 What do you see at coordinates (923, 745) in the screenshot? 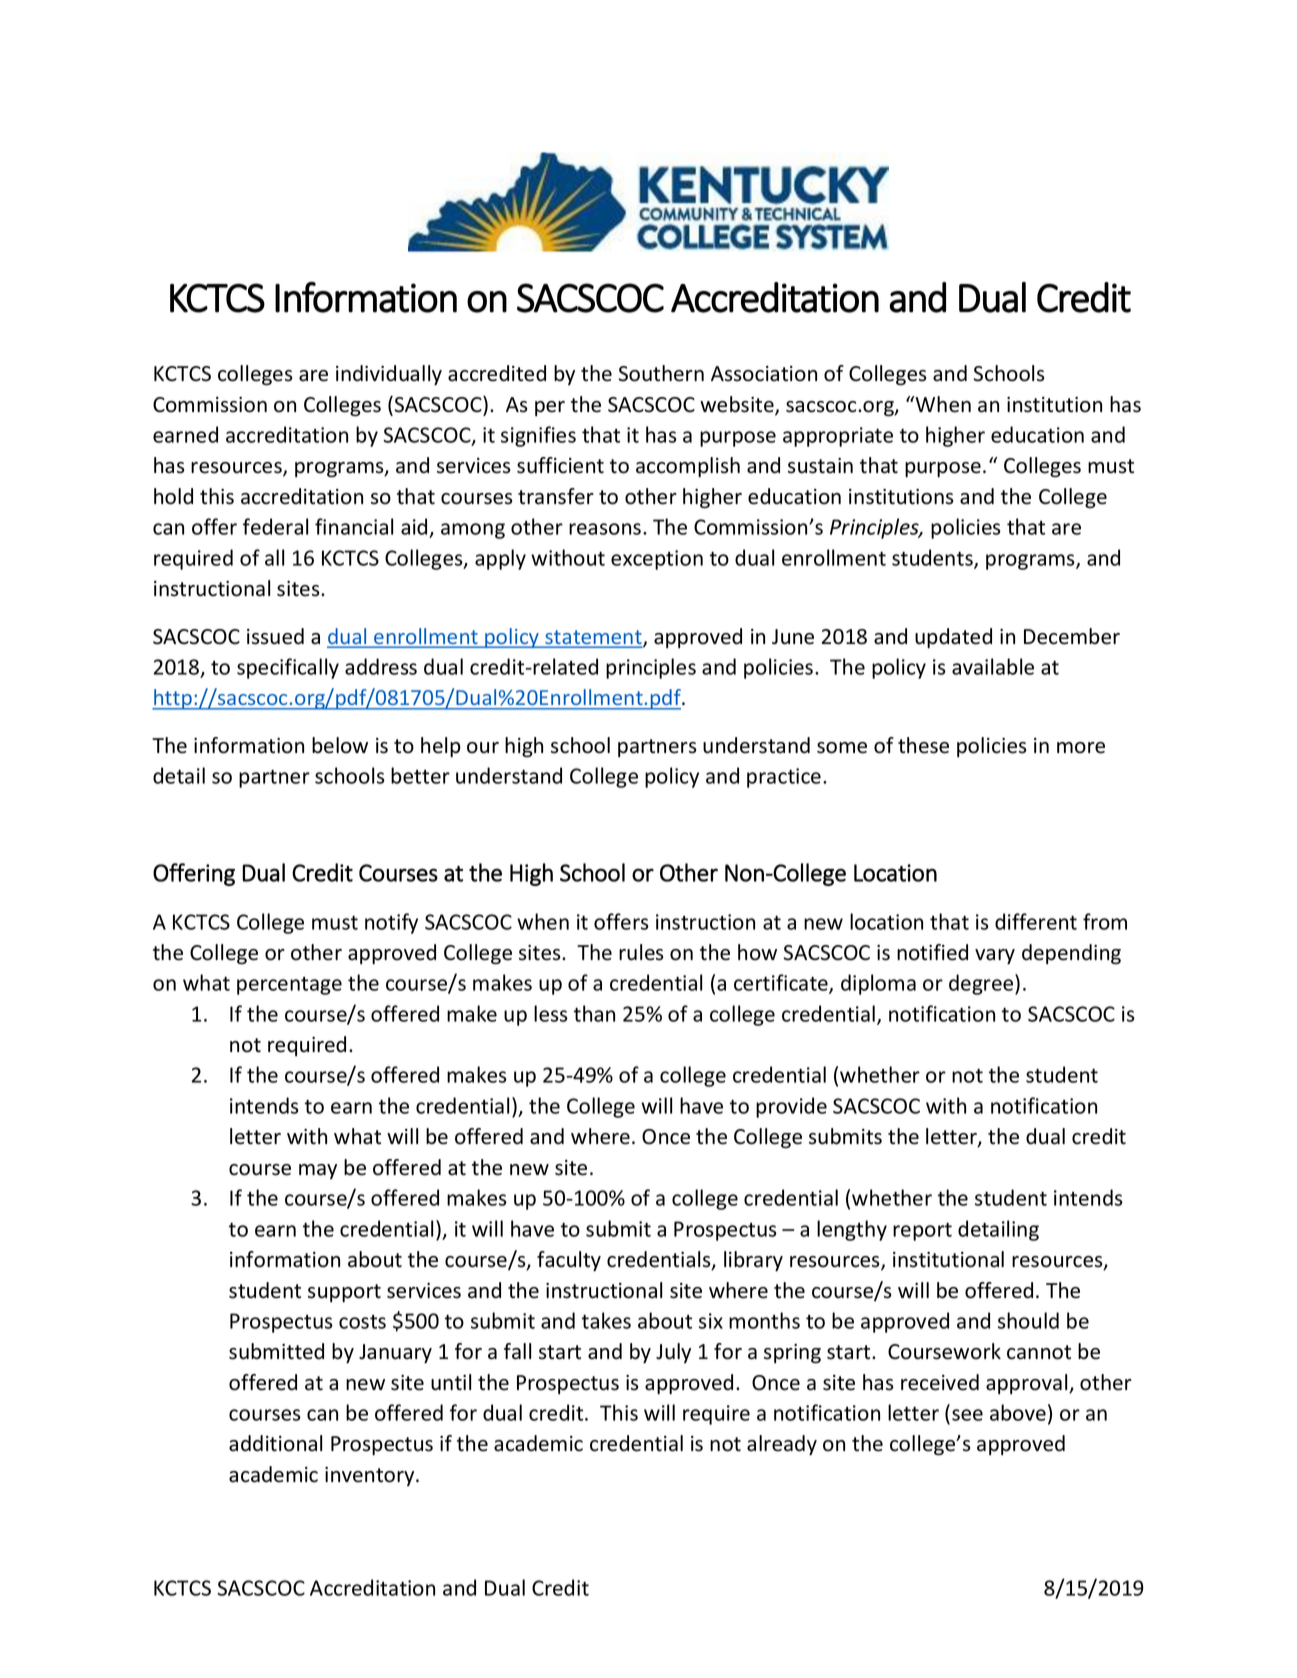
I see `these` at bounding box center [923, 745].
